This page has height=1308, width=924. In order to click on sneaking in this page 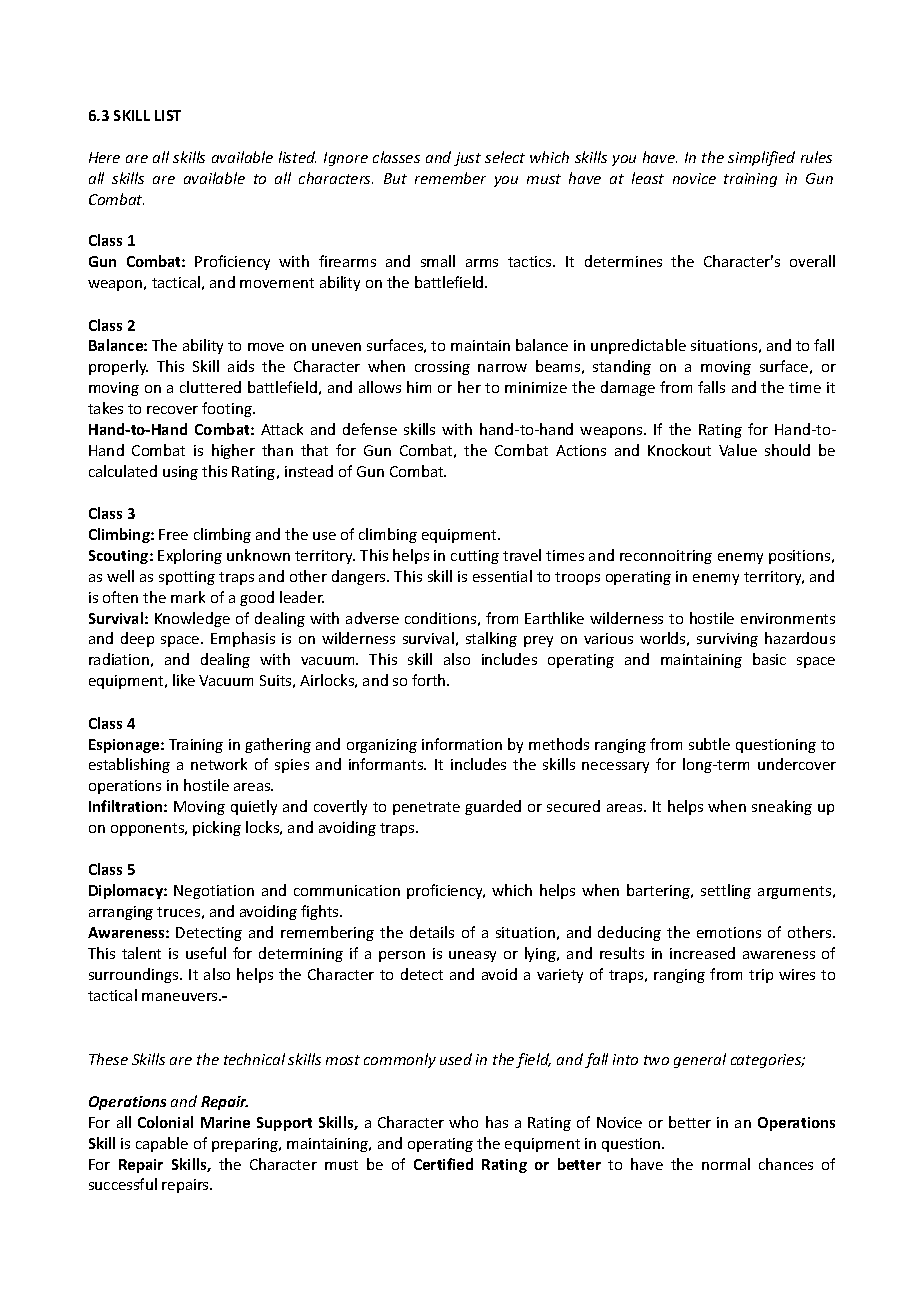, I will do `click(782, 807)`.
